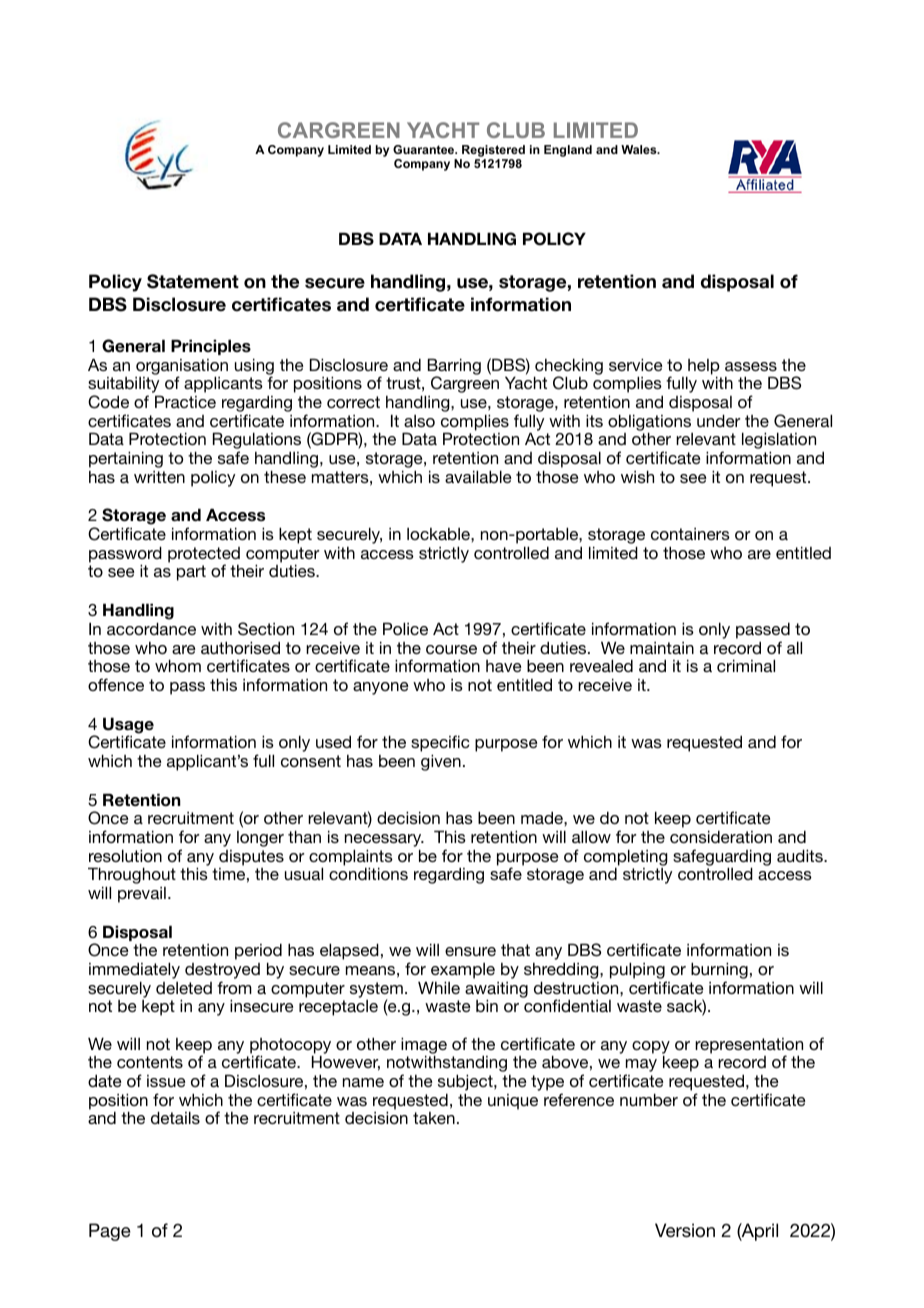  Describe the element at coordinates (132, 877) in the image. I see `Throughout` at that location.
